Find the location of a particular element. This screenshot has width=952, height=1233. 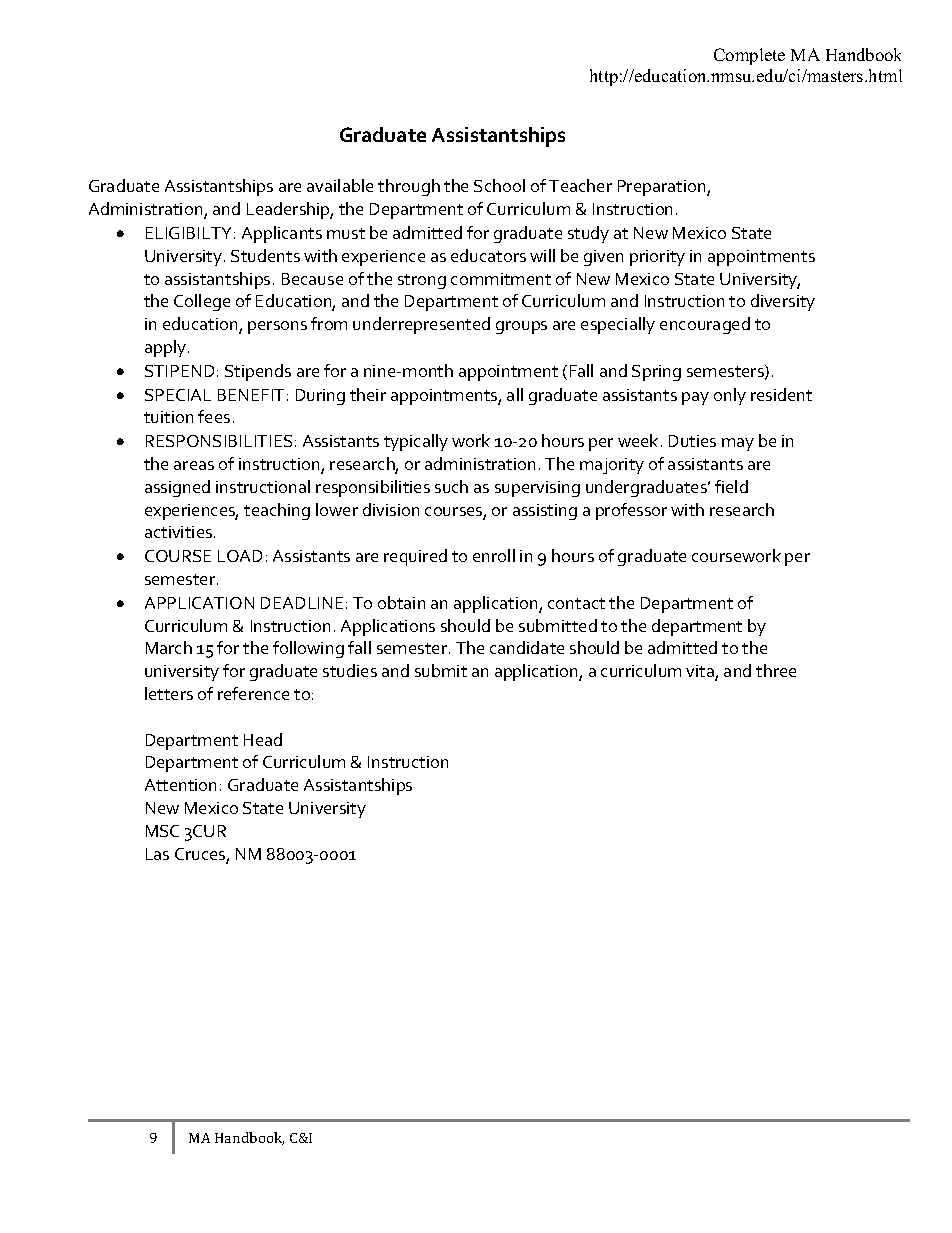

groups is located at coordinates (521, 327).
